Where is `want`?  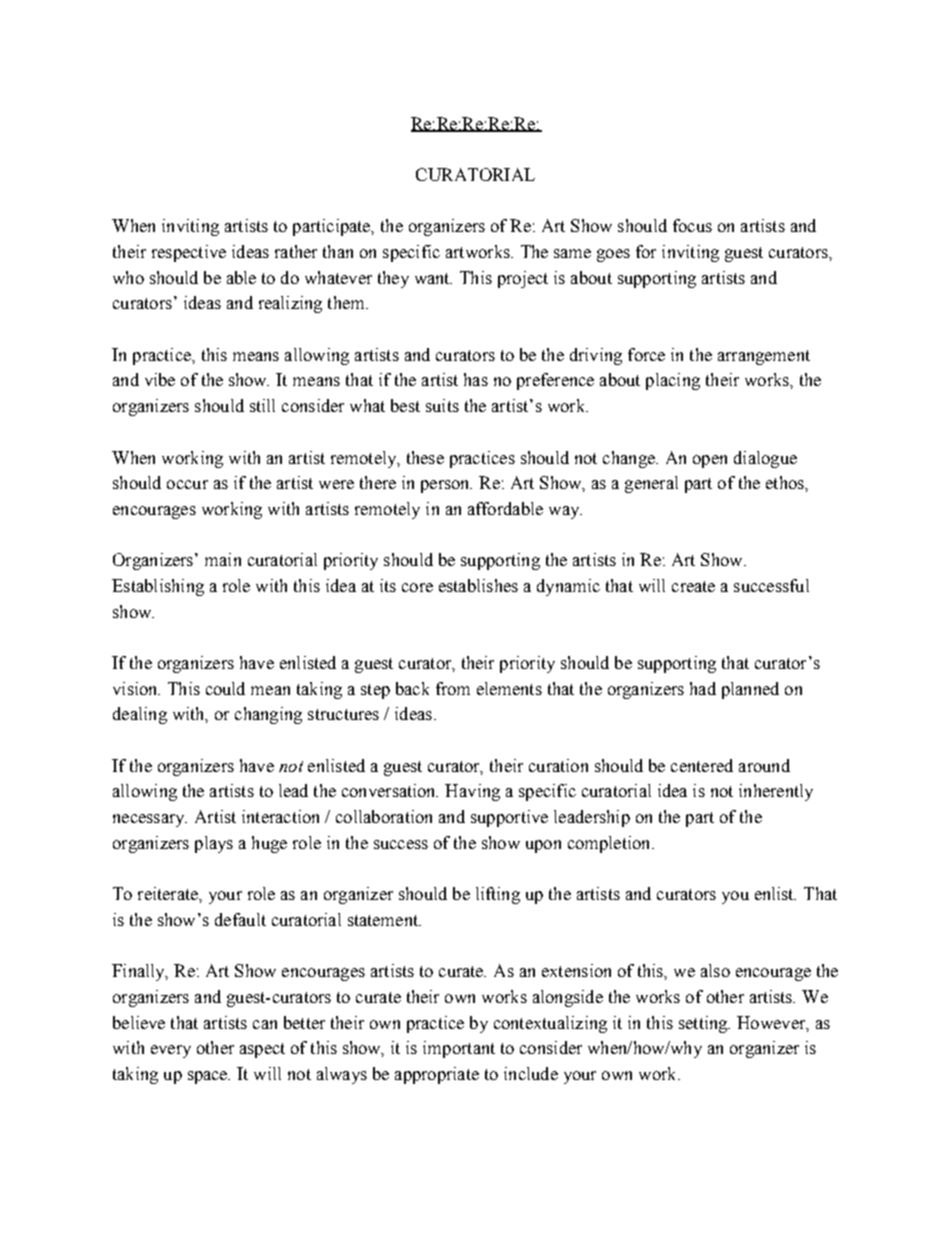 want is located at coordinates (433, 278).
